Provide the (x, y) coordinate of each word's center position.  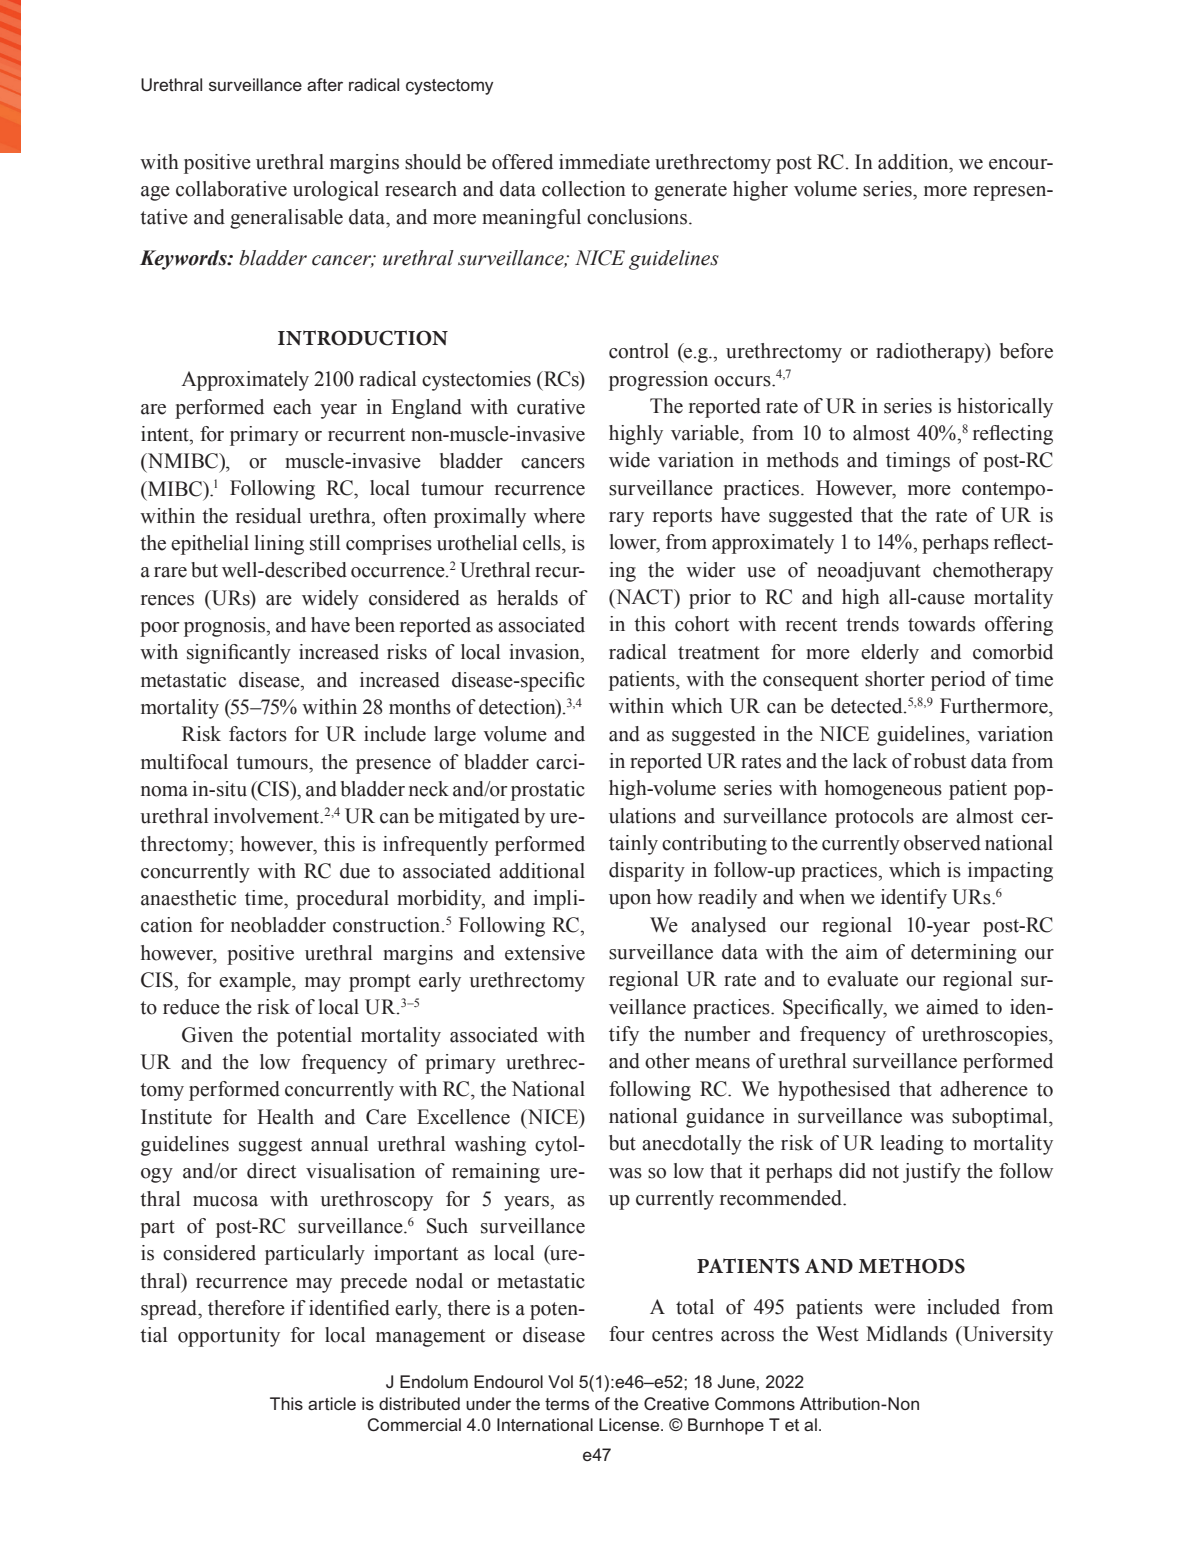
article (332, 1403)
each (292, 407)
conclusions (638, 217)
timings (918, 462)
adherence (984, 1089)
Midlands (906, 1334)
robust (940, 761)
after (325, 84)
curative (551, 407)
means (722, 1063)
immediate (604, 162)
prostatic (548, 791)
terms (567, 1404)
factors (258, 734)
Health (285, 1117)
